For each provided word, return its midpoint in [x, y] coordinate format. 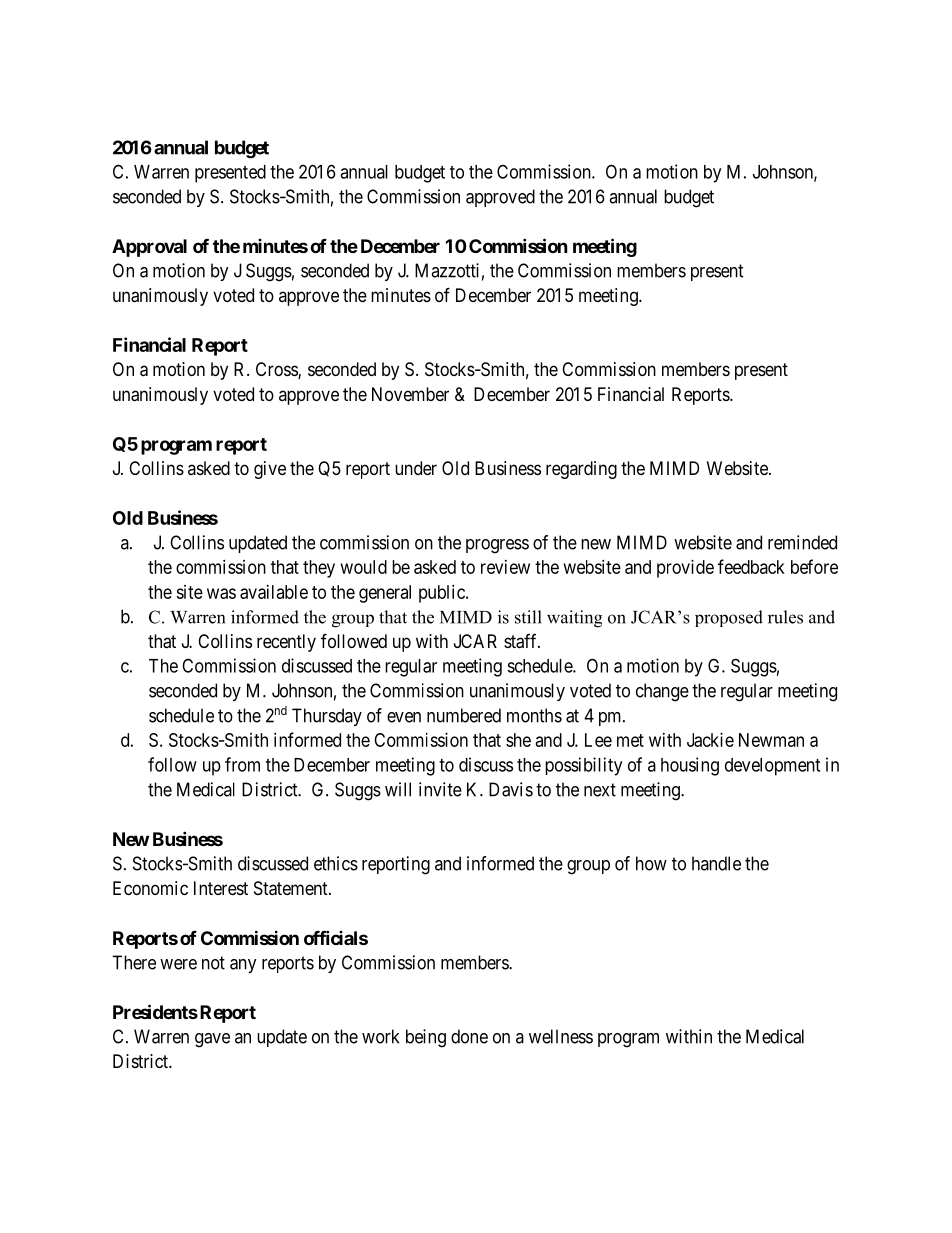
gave [212, 1040]
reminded [802, 542]
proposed [729, 618]
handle [716, 863]
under [416, 468]
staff [522, 641]
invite [440, 789]
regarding [581, 470]
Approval [149, 248]
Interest [221, 888]
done [469, 1036]
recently [286, 643]
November [410, 394]
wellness [561, 1036]
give [270, 470]
